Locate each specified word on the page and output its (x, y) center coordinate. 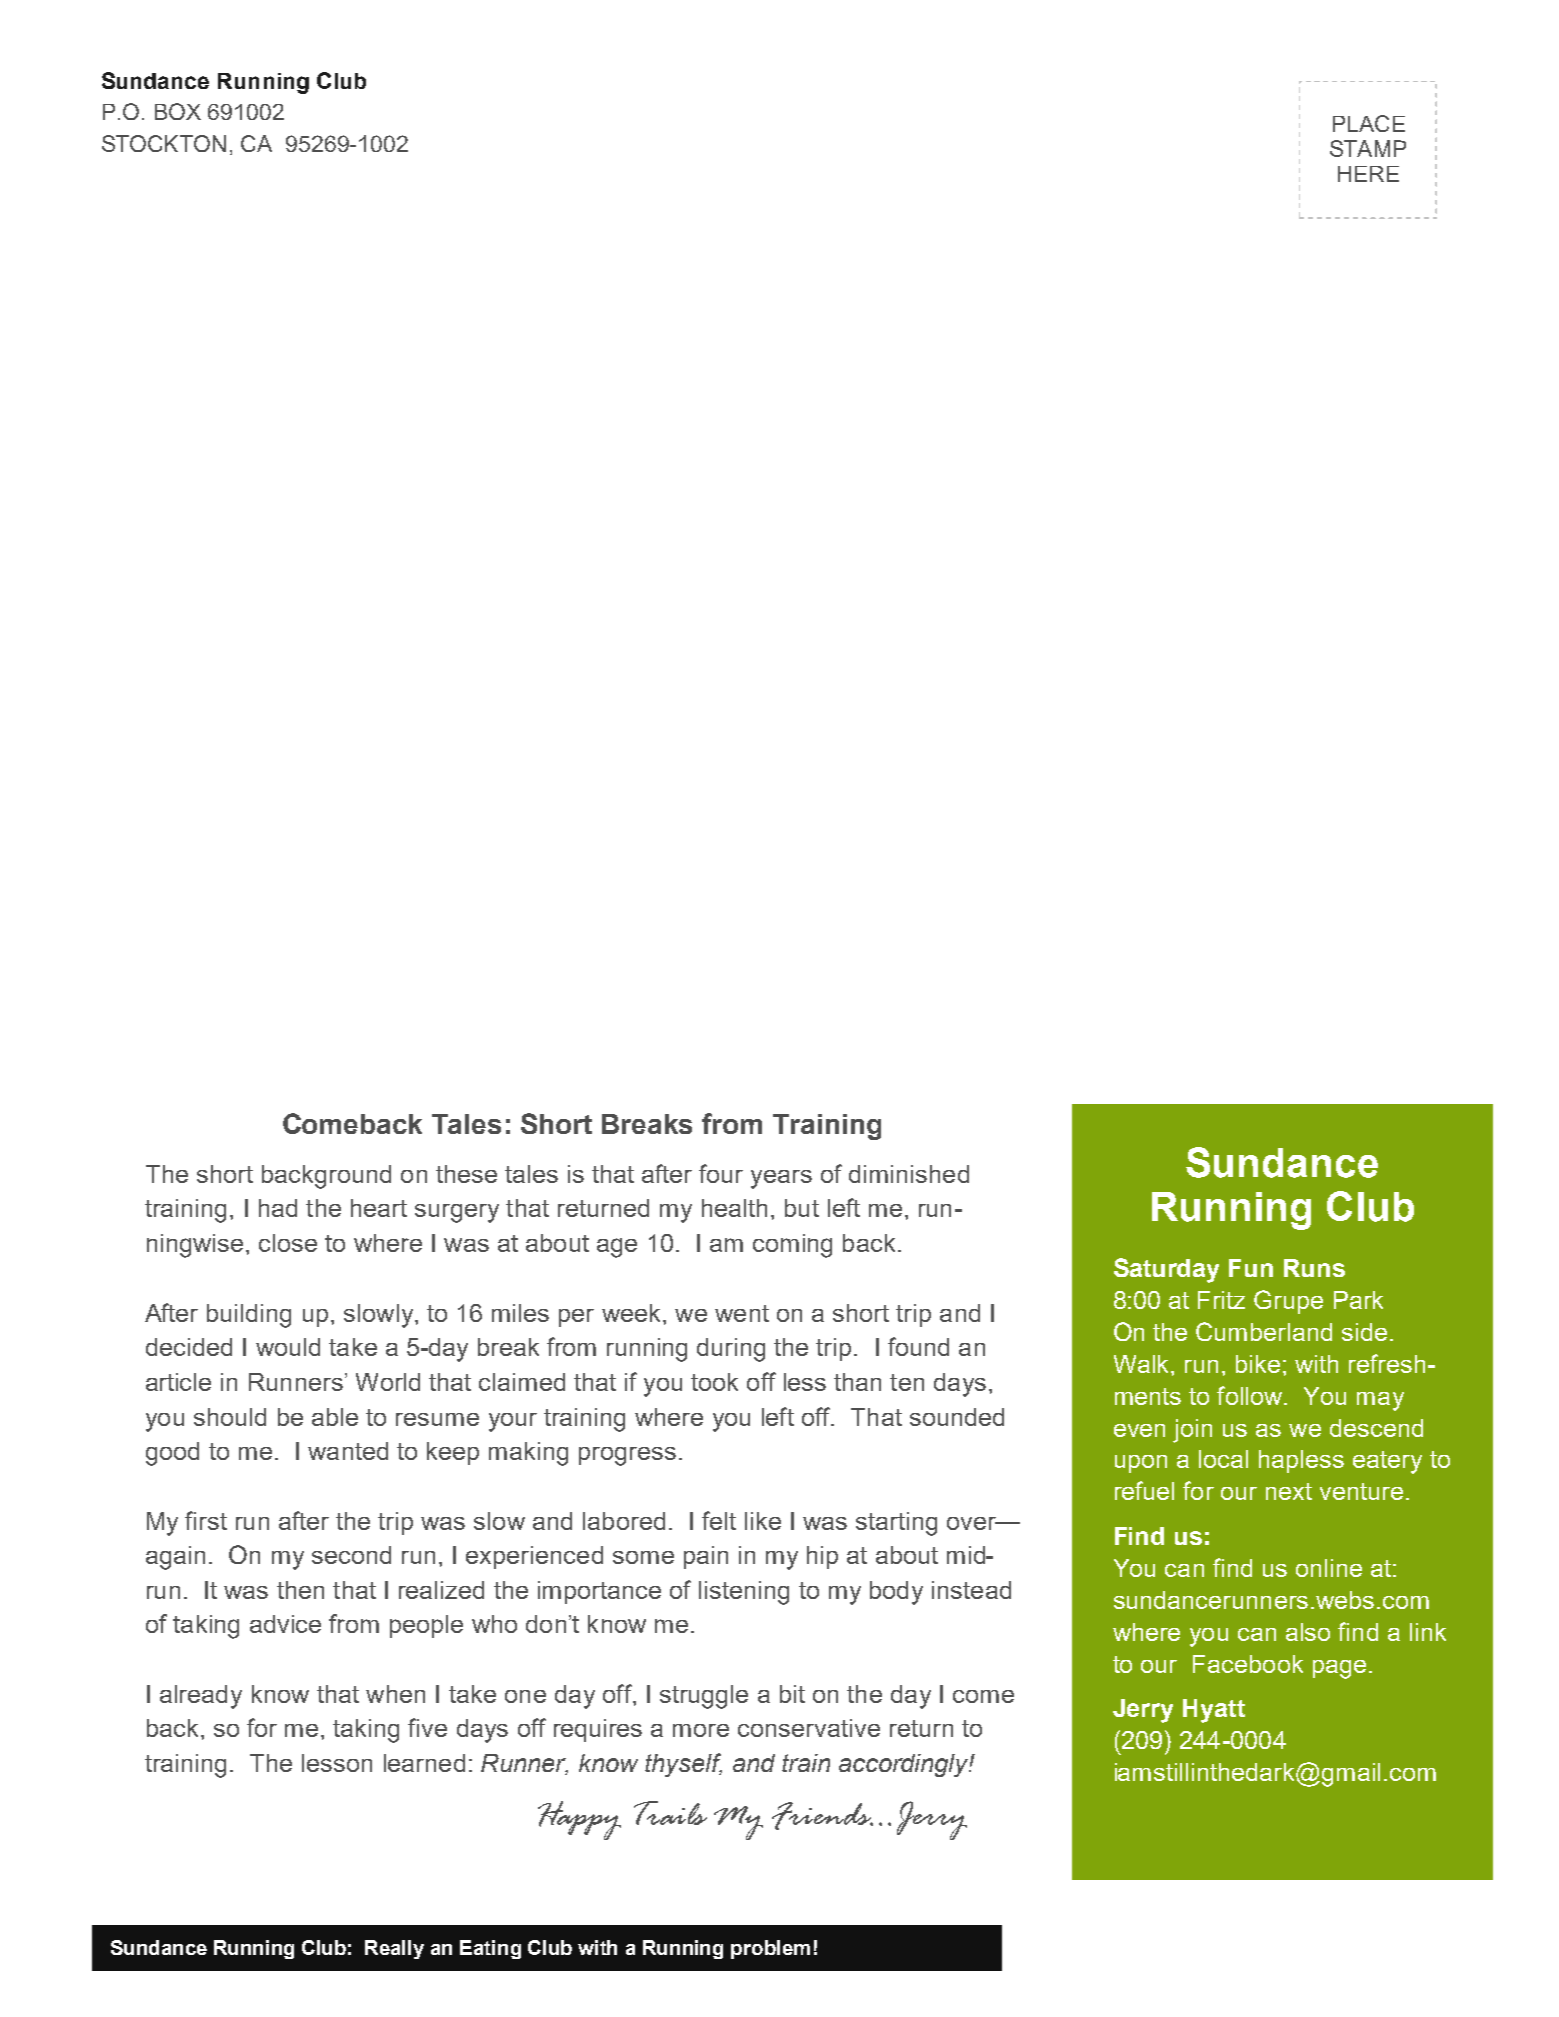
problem (770, 1949)
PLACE (1369, 123)
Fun (1251, 1268)
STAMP (1368, 148)
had (278, 1208)
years (781, 1179)
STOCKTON (164, 143)
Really (394, 1949)
